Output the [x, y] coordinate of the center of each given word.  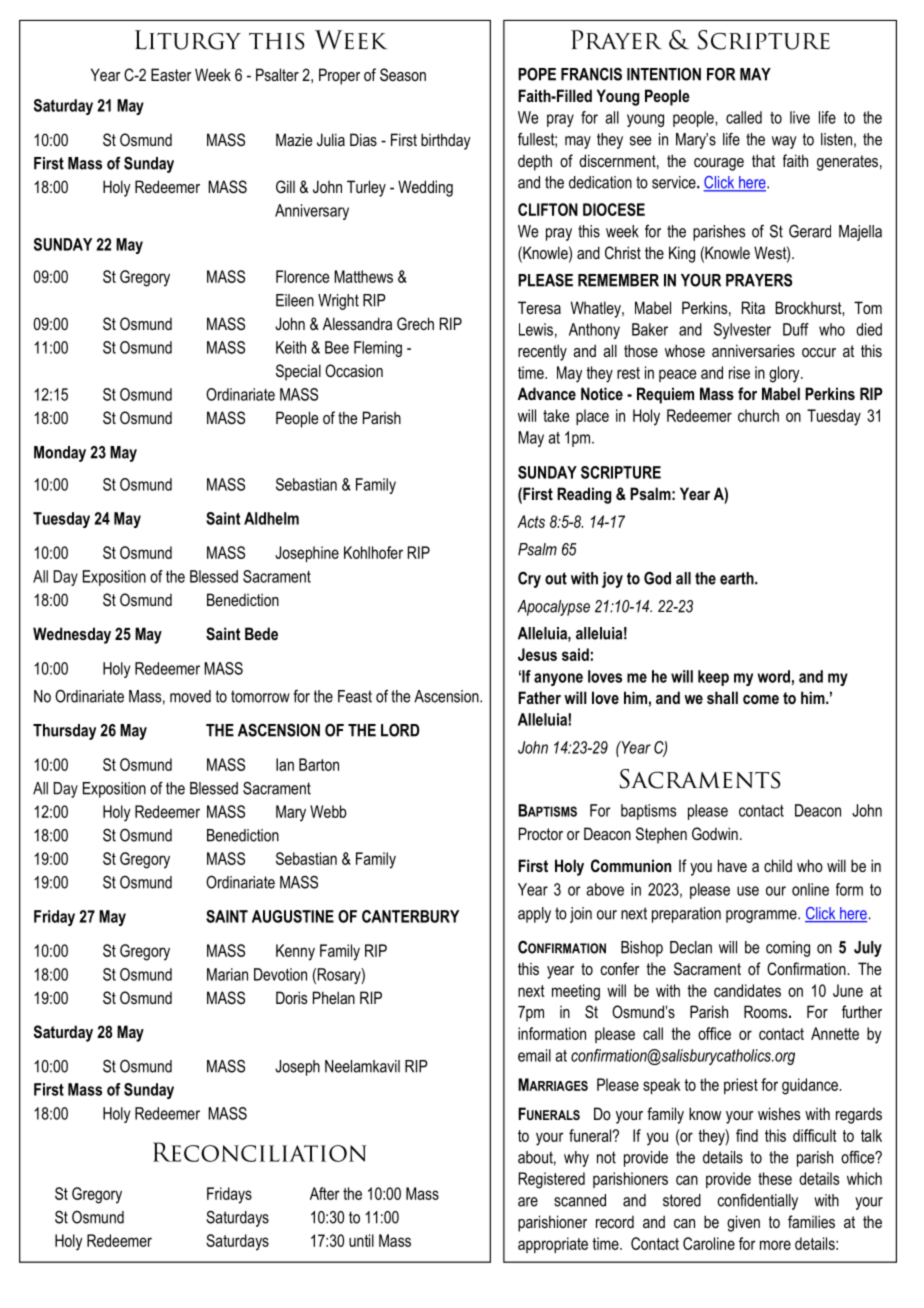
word [773, 676]
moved [190, 696]
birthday [446, 141]
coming [788, 949]
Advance [547, 393]
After [325, 1193]
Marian [227, 974]
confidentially [758, 1201]
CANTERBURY [410, 916]
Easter [171, 74]
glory [785, 374]
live [800, 117]
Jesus [537, 654]
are [528, 1202]
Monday [60, 454]
